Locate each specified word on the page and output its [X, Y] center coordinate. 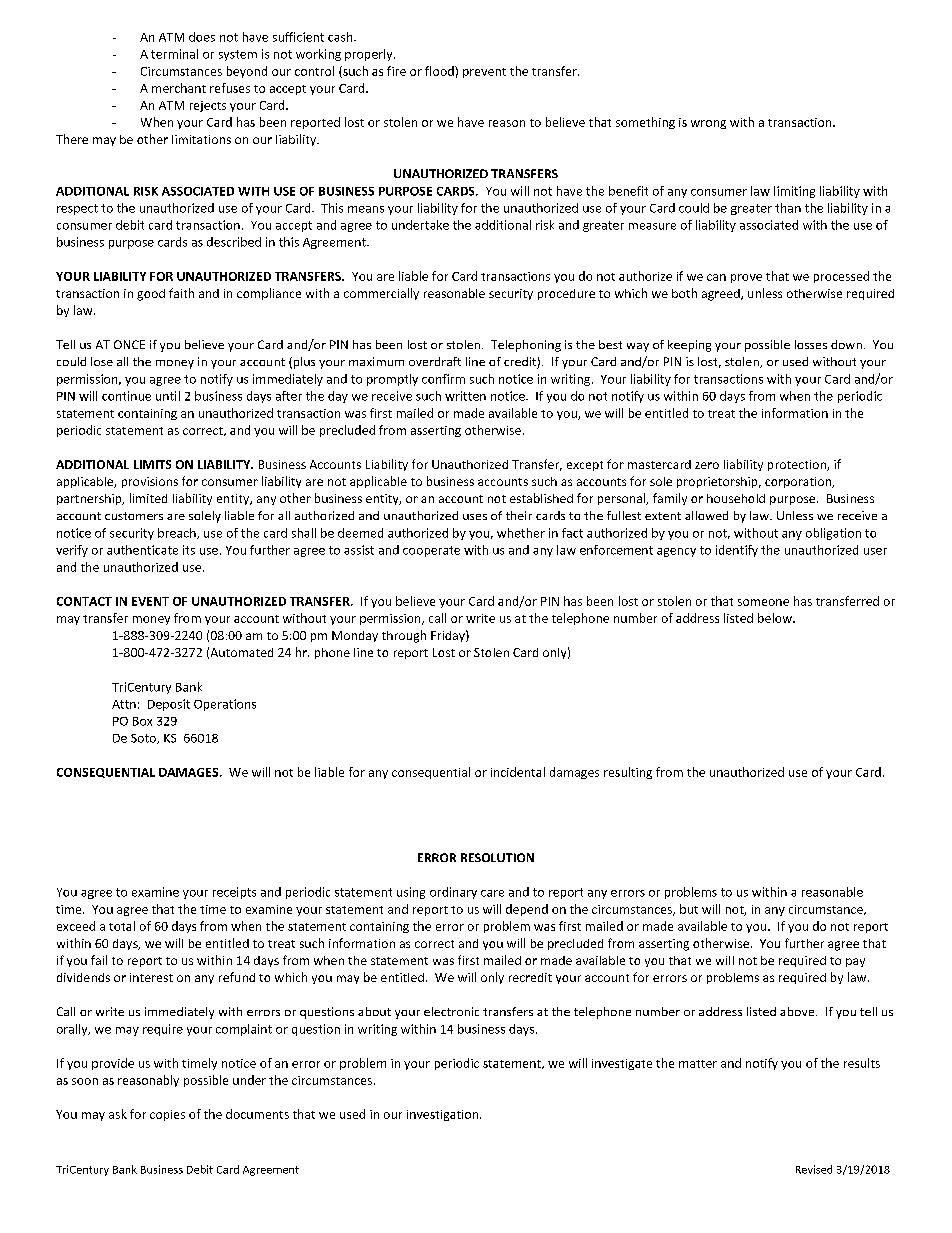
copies [167, 1115]
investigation [442, 1115]
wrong [708, 124]
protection [798, 465]
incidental [518, 772]
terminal [174, 54]
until [168, 396]
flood [440, 71]
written [465, 396]
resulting [628, 773]
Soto [144, 739]
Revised [814, 1169]
